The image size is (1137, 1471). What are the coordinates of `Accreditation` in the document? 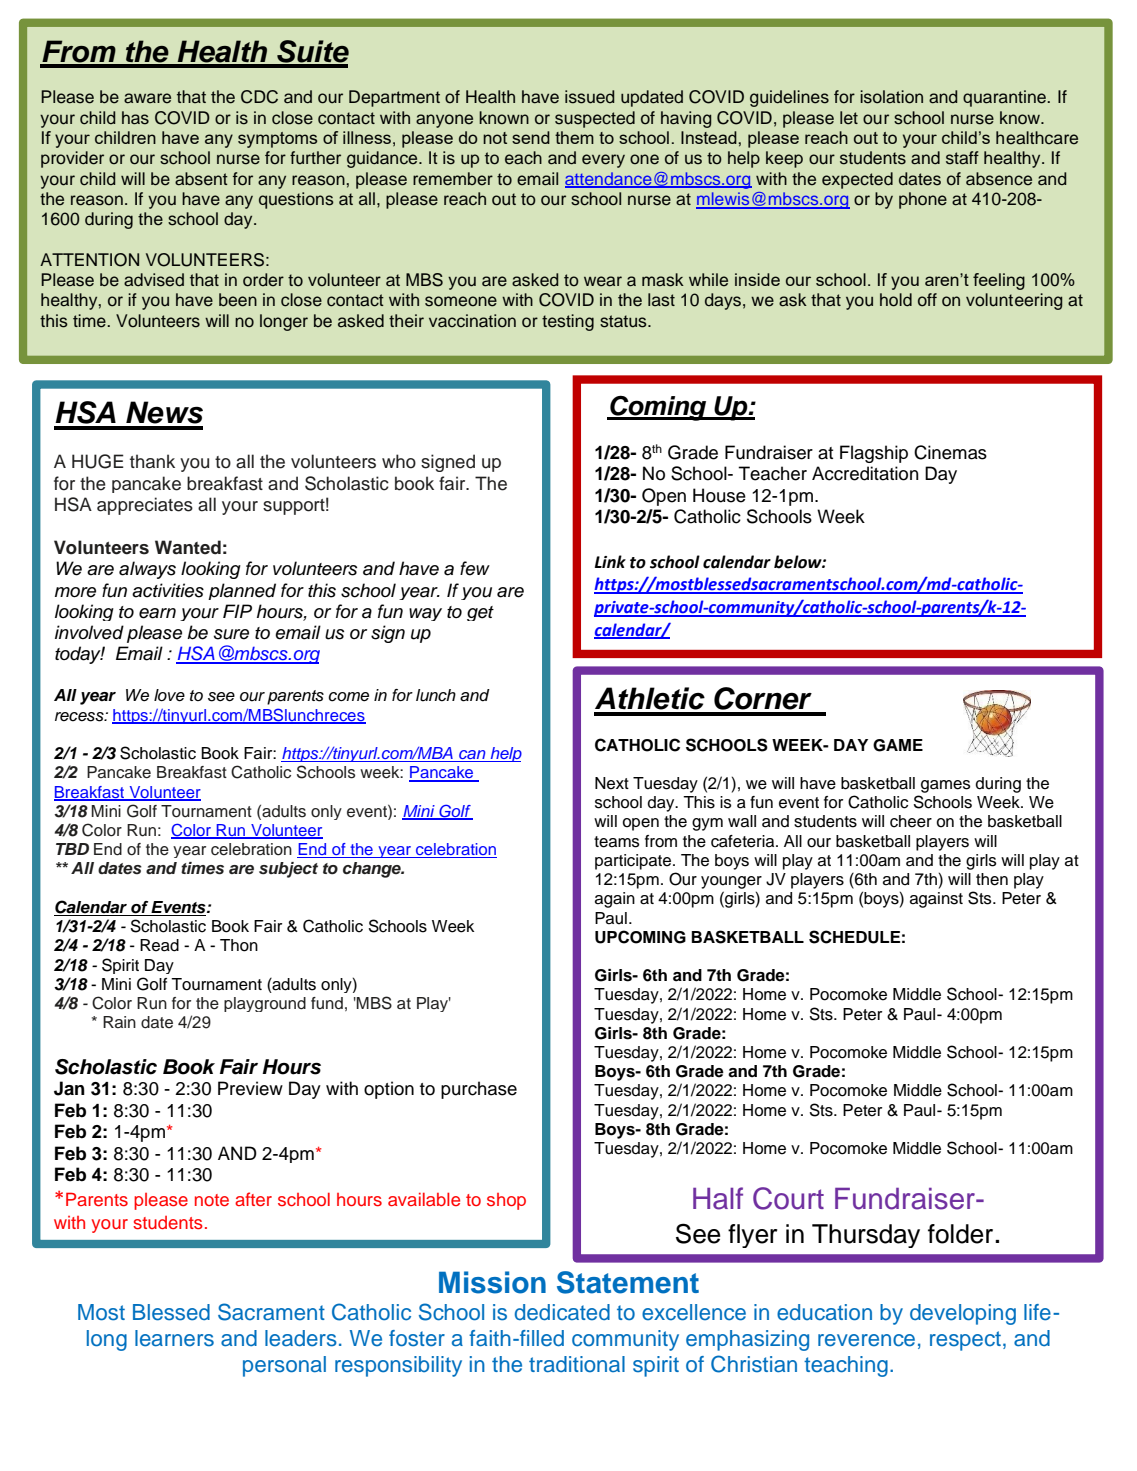 It's located at (865, 473).
